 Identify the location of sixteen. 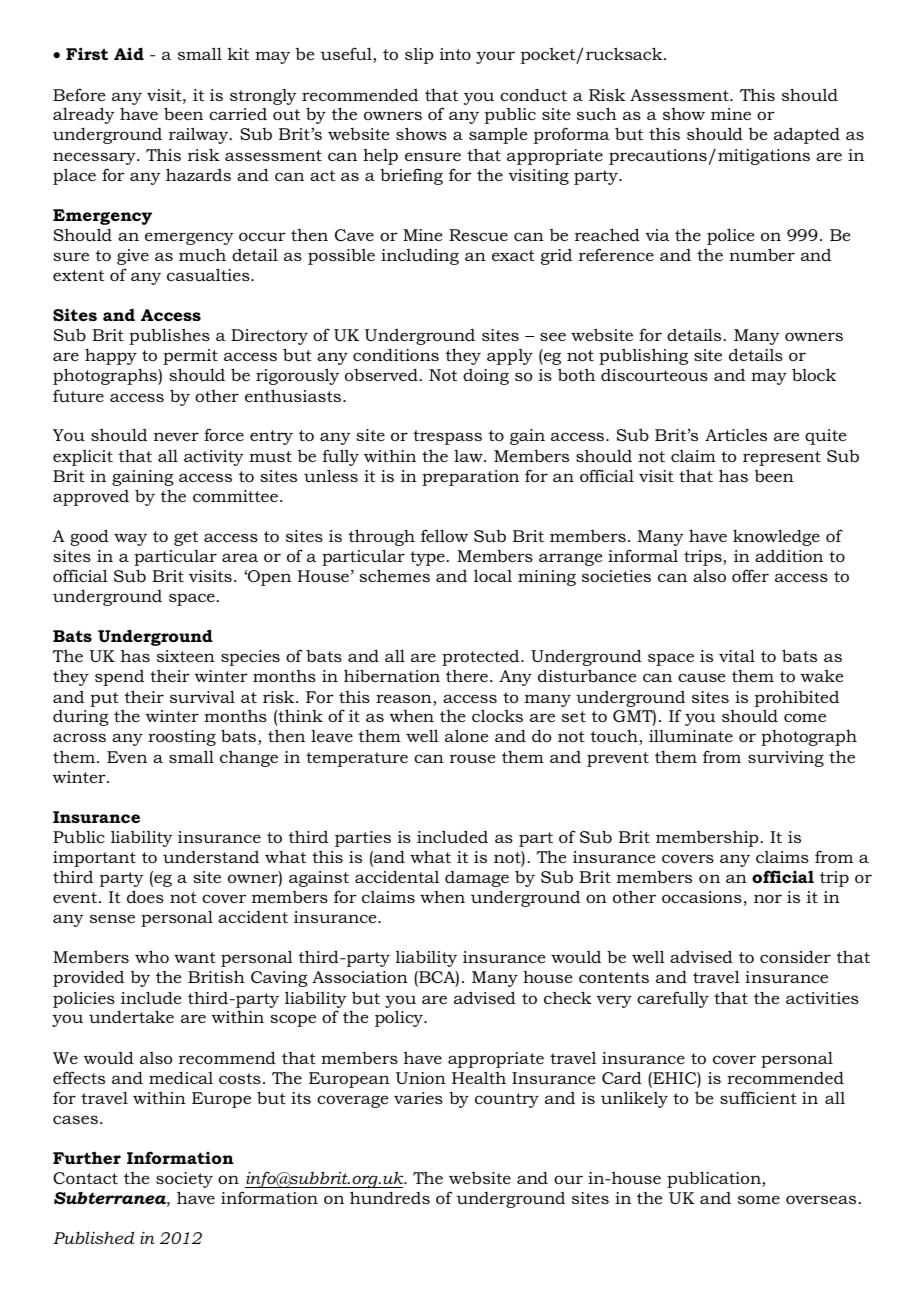
(186, 656).
